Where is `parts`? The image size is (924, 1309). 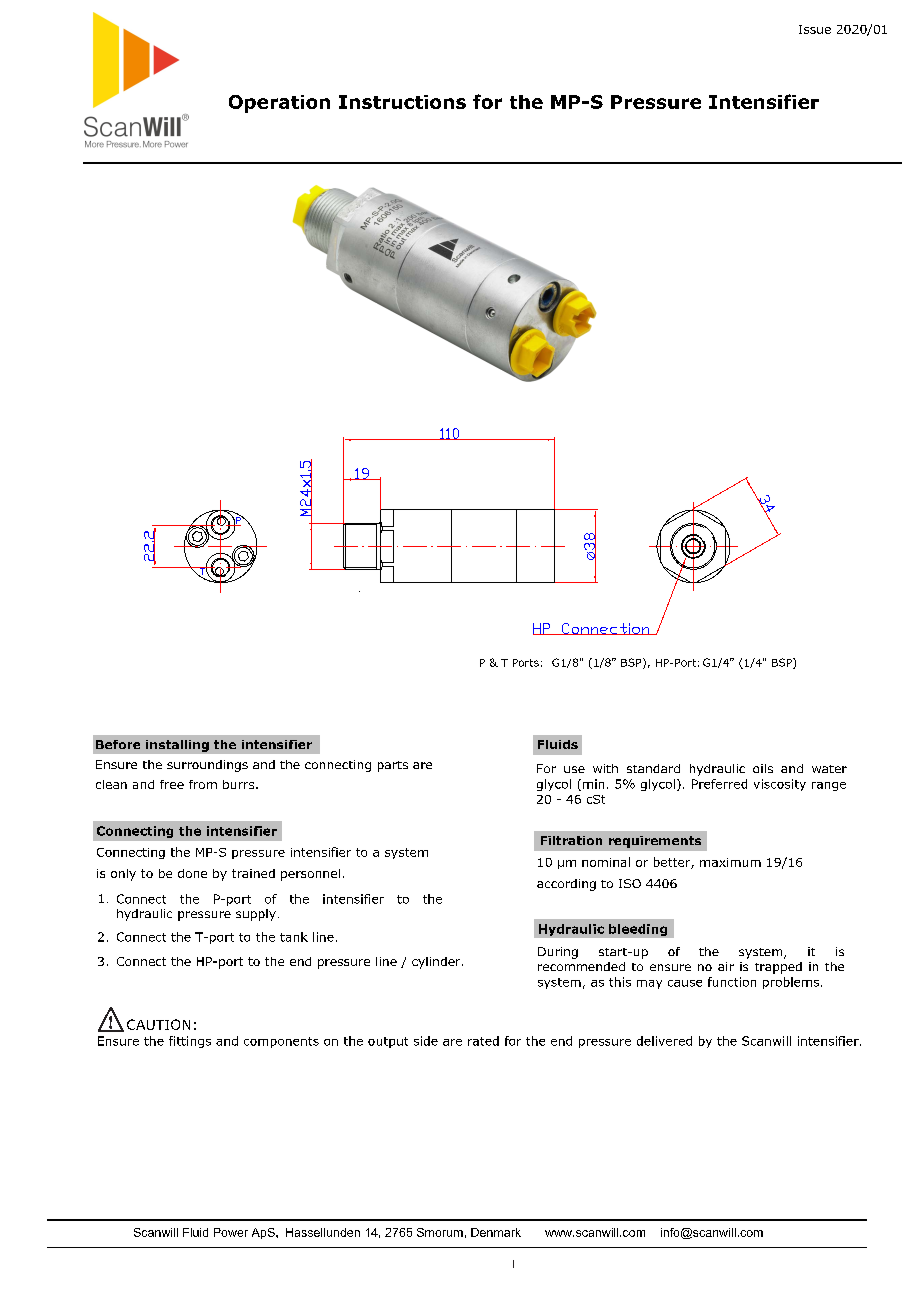
parts is located at coordinates (393, 766).
